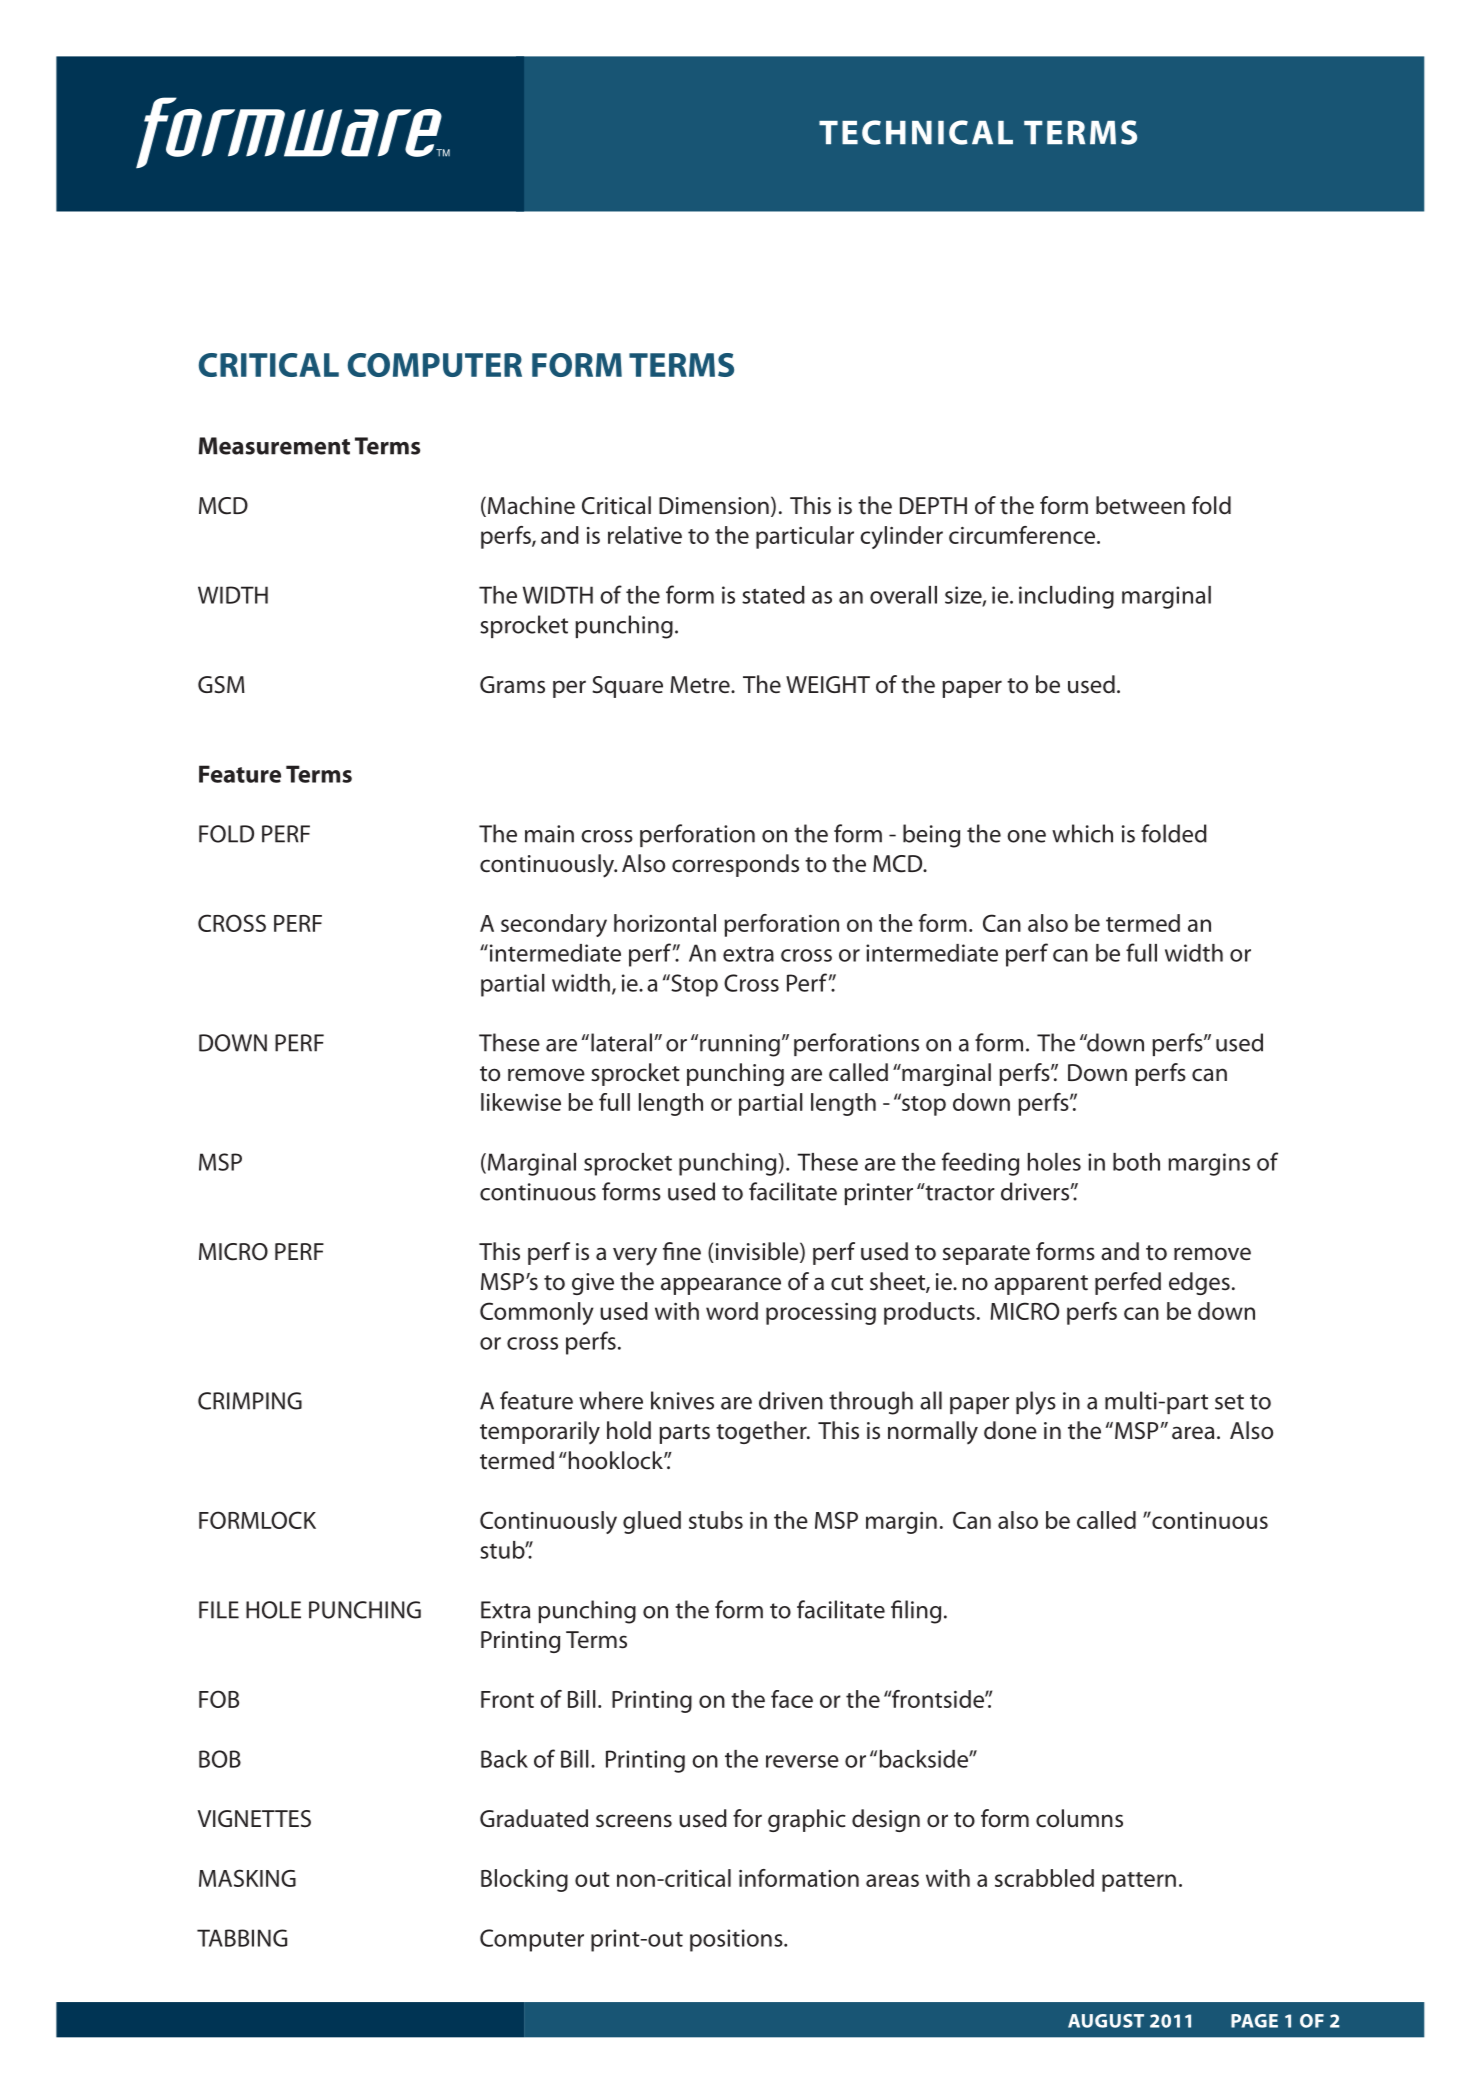 The width and height of the screenshot is (1480, 2094). Describe the element at coordinates (1106, 2021) in the screenshot. I see `AUGUST` at that location.
